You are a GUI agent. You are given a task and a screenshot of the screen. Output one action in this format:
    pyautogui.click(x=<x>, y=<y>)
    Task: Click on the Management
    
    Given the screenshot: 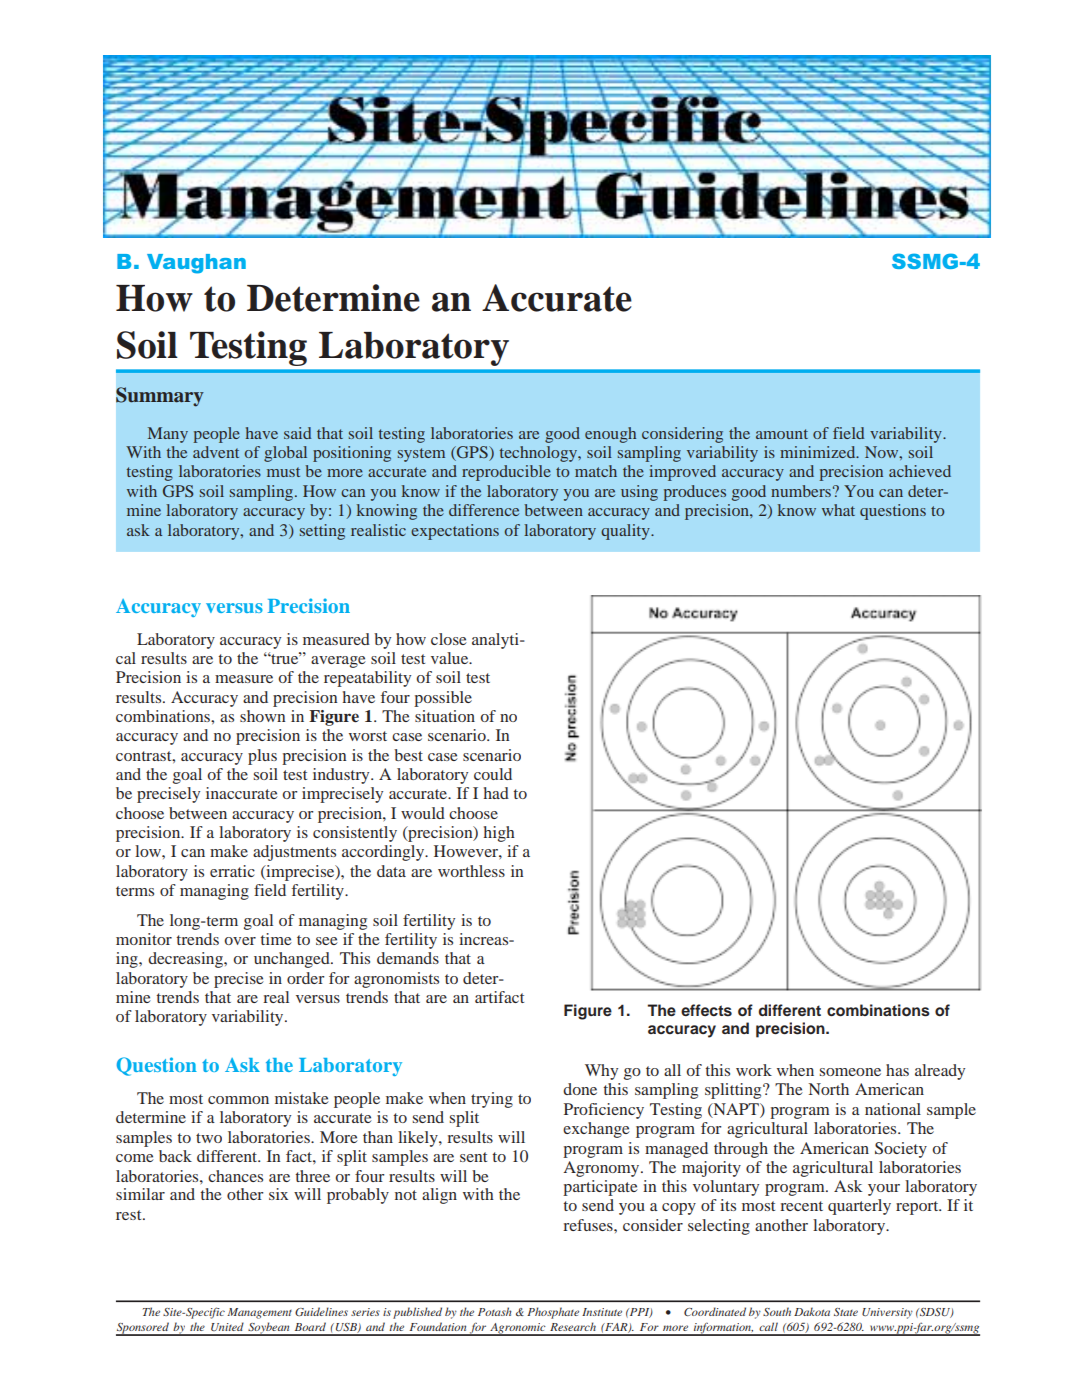 What is the action you would take?
    pyautogui.click(x=259, y=1313)
